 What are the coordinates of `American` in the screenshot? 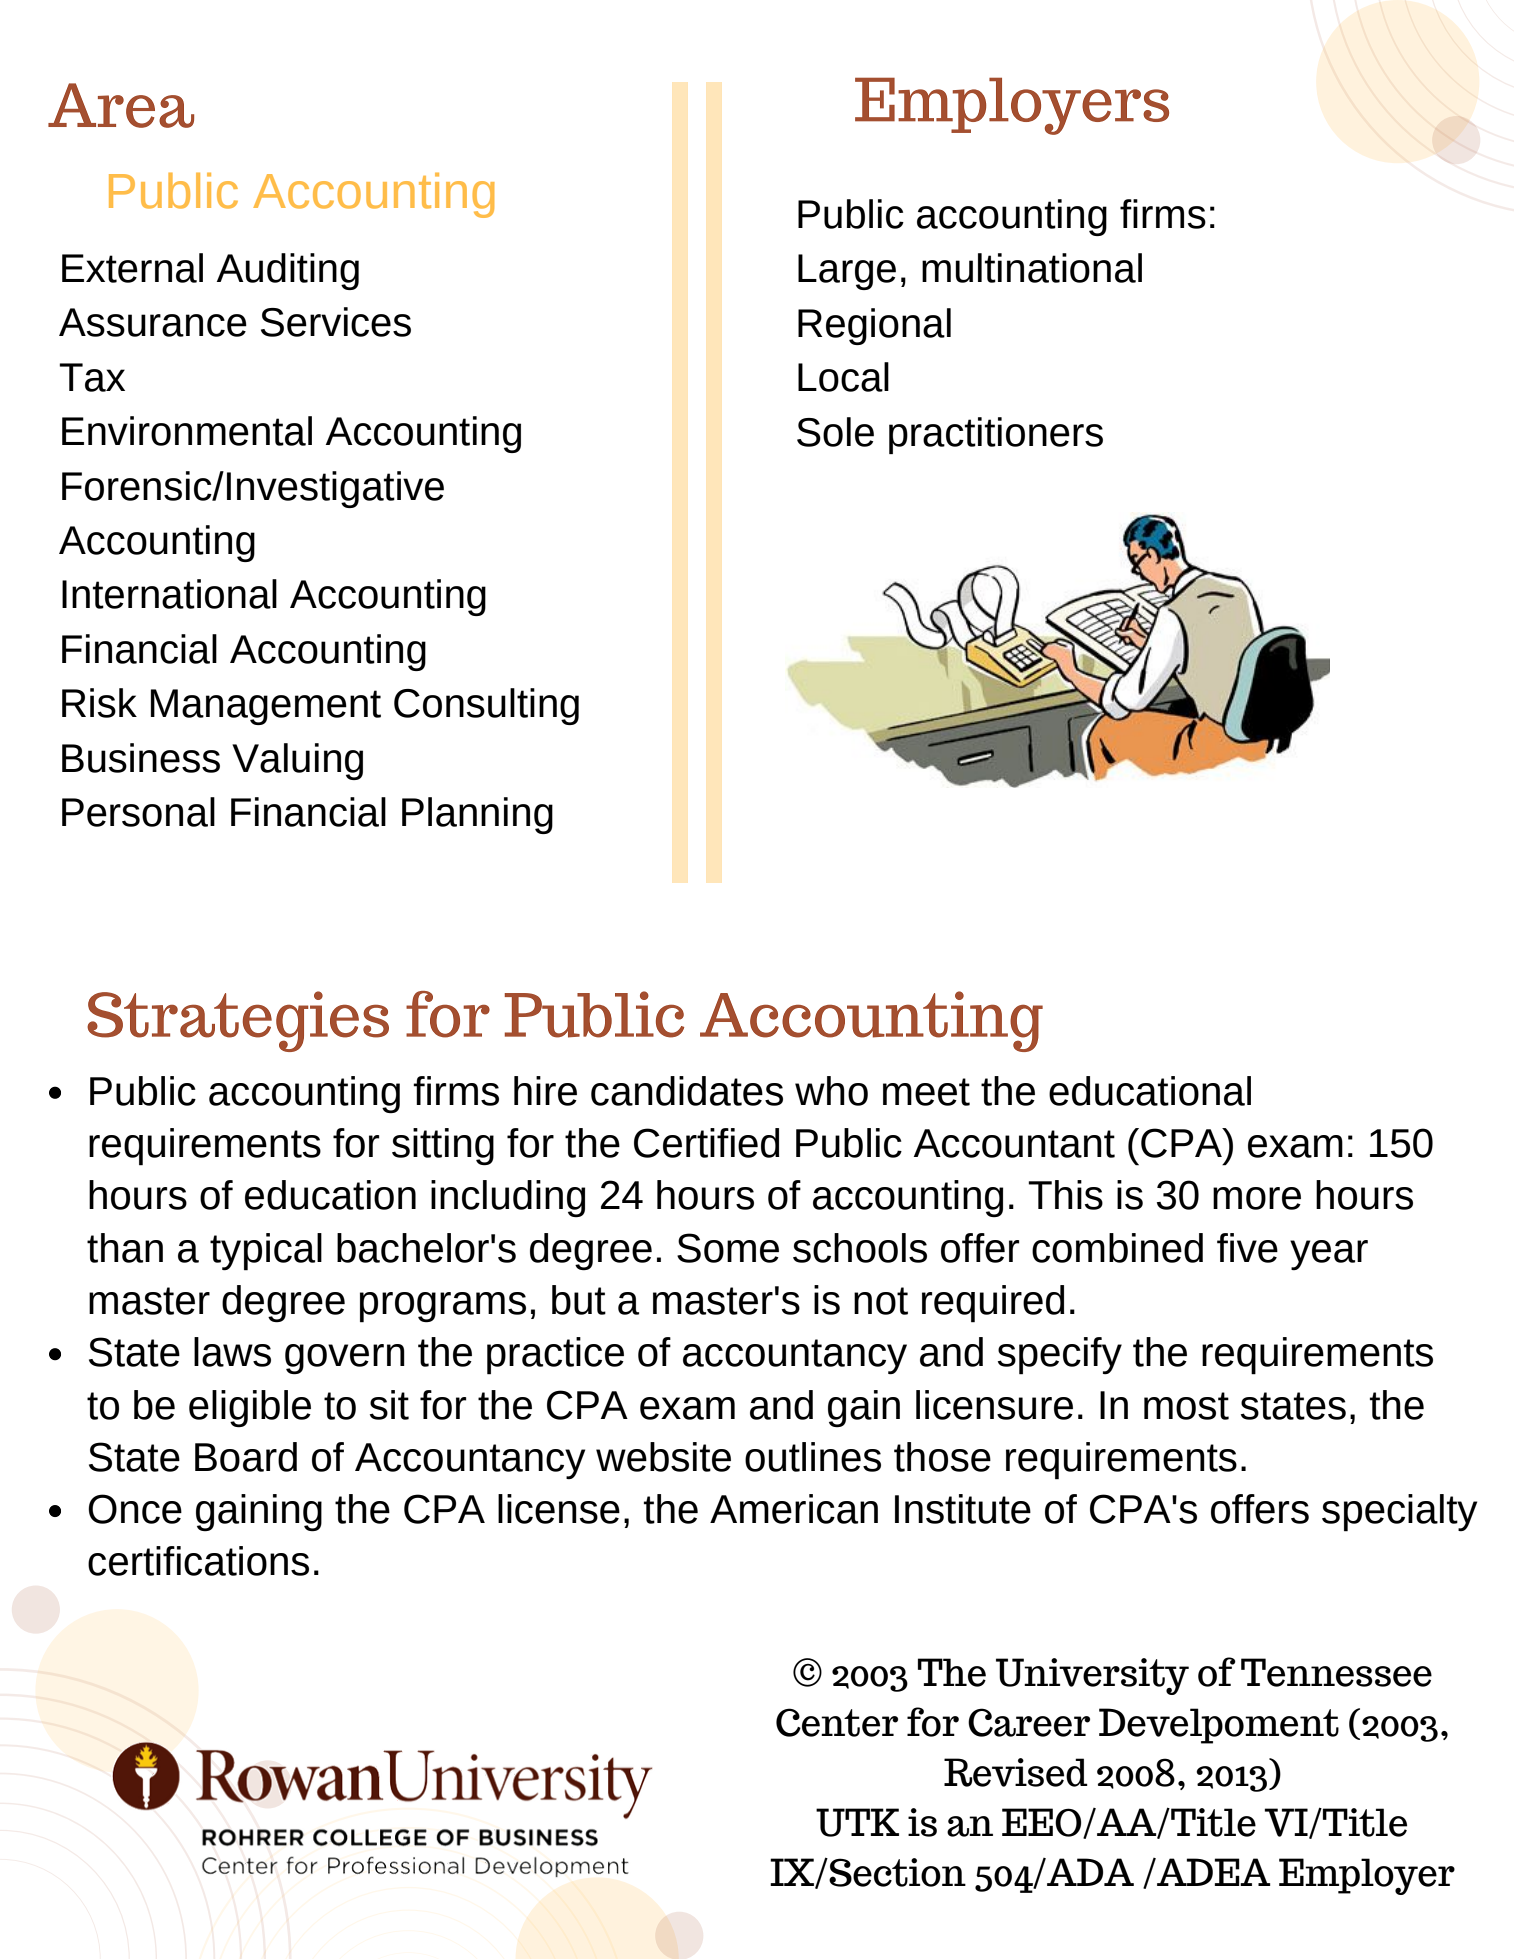 It's located at (794, 1509).
